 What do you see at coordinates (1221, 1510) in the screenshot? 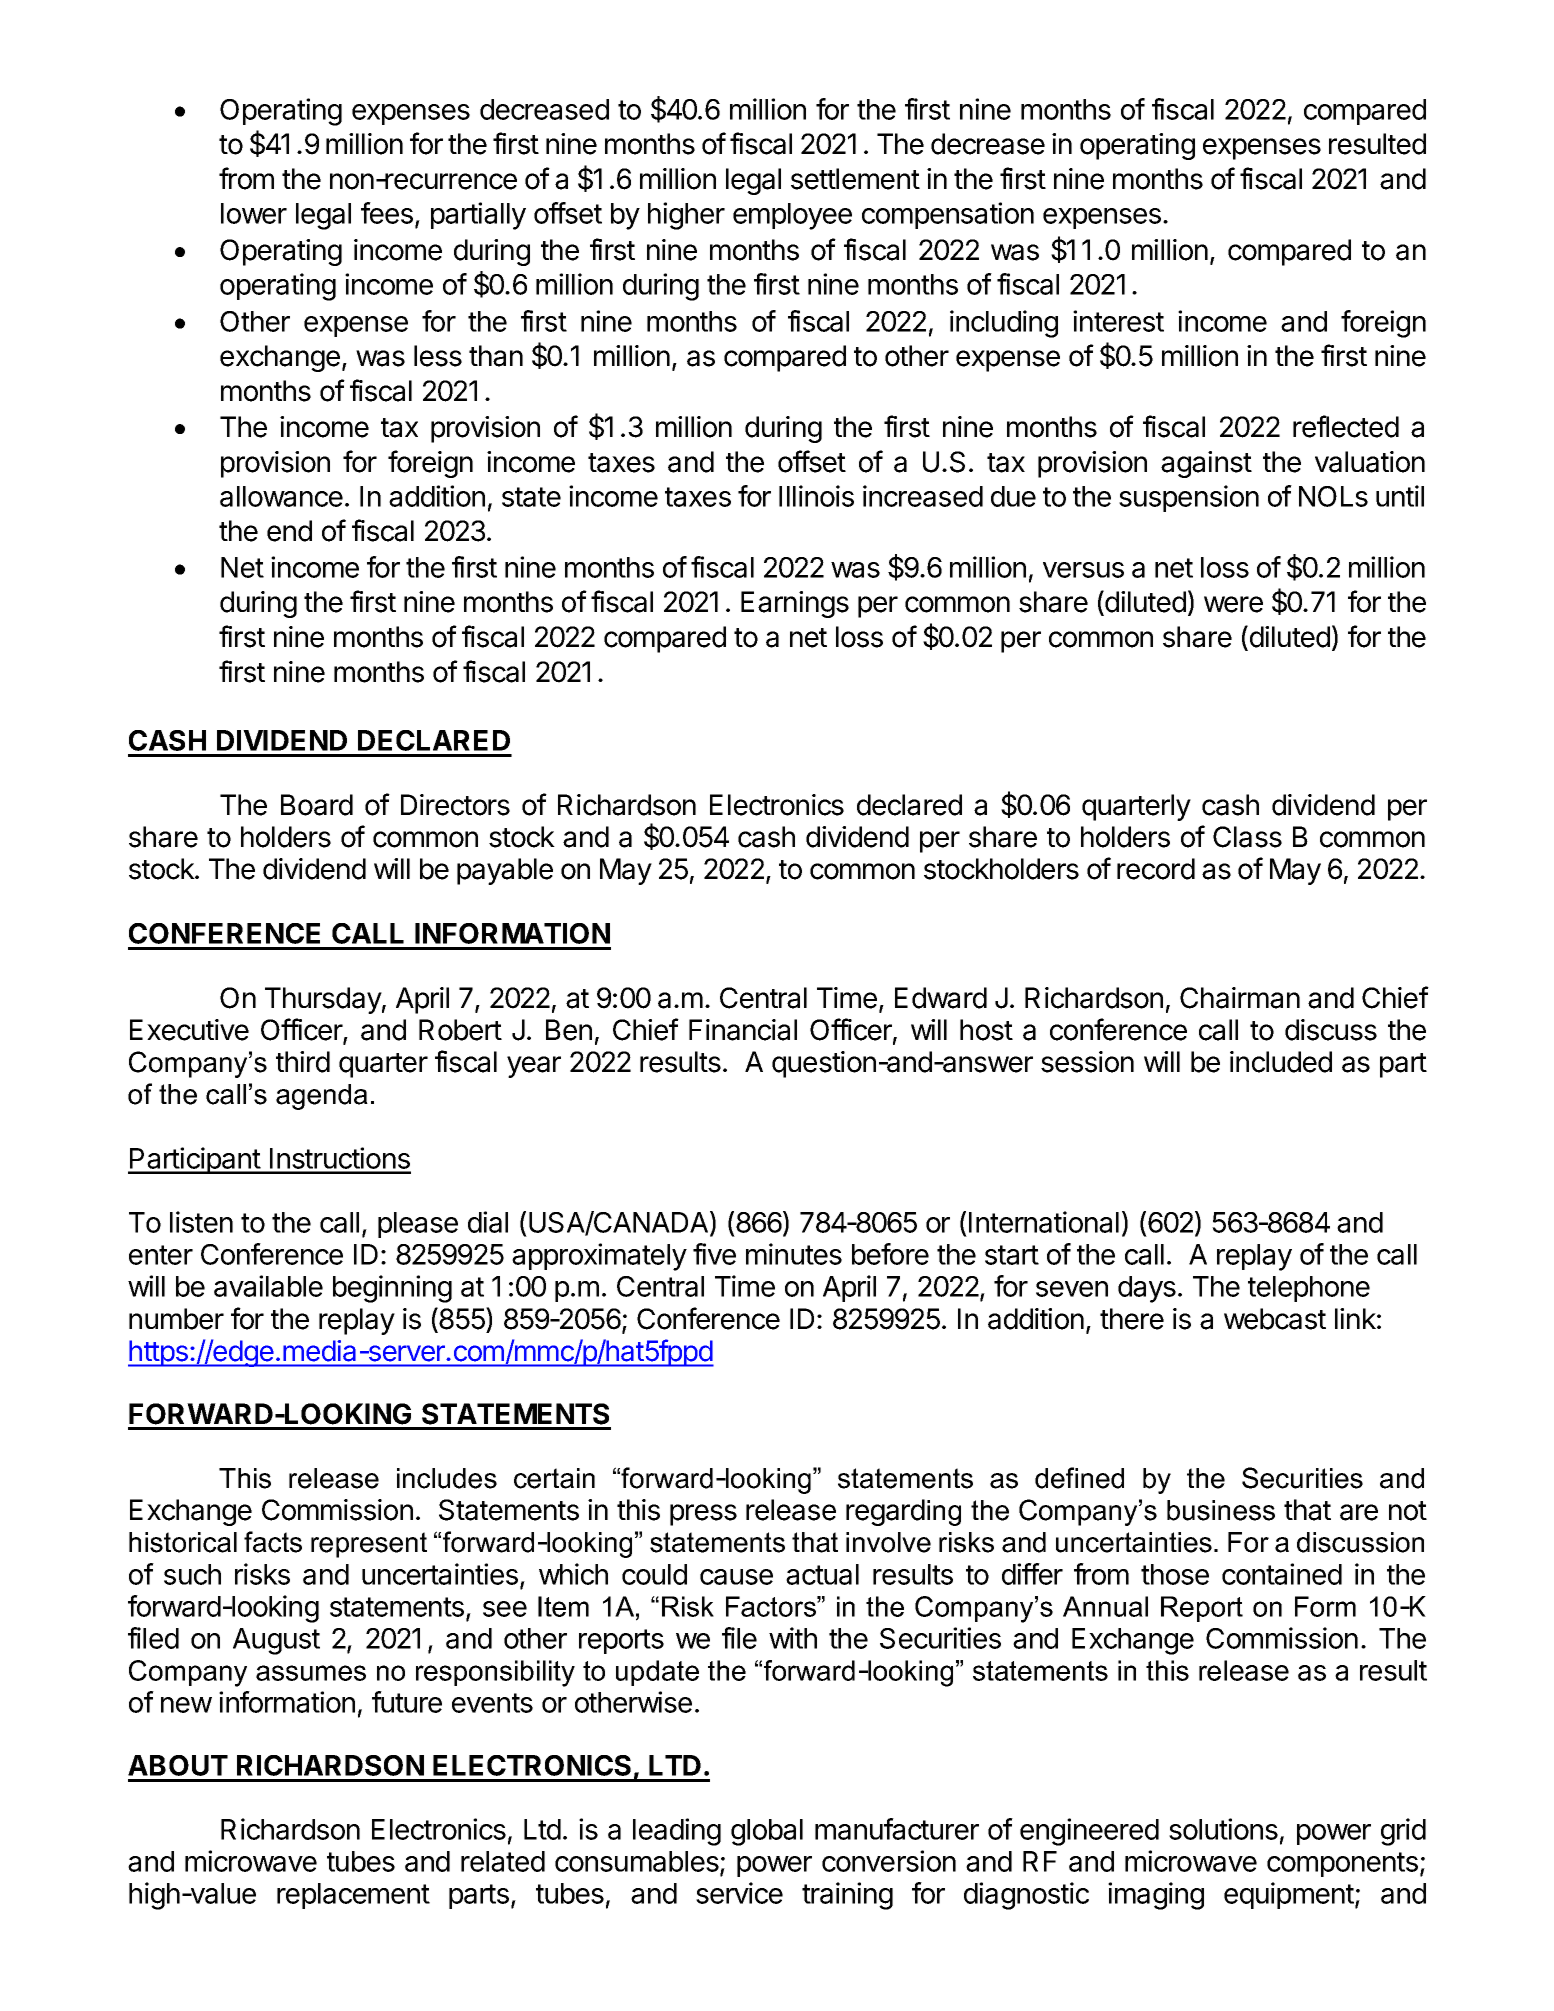
I see `business` at bounding box center [1221, 1510].
